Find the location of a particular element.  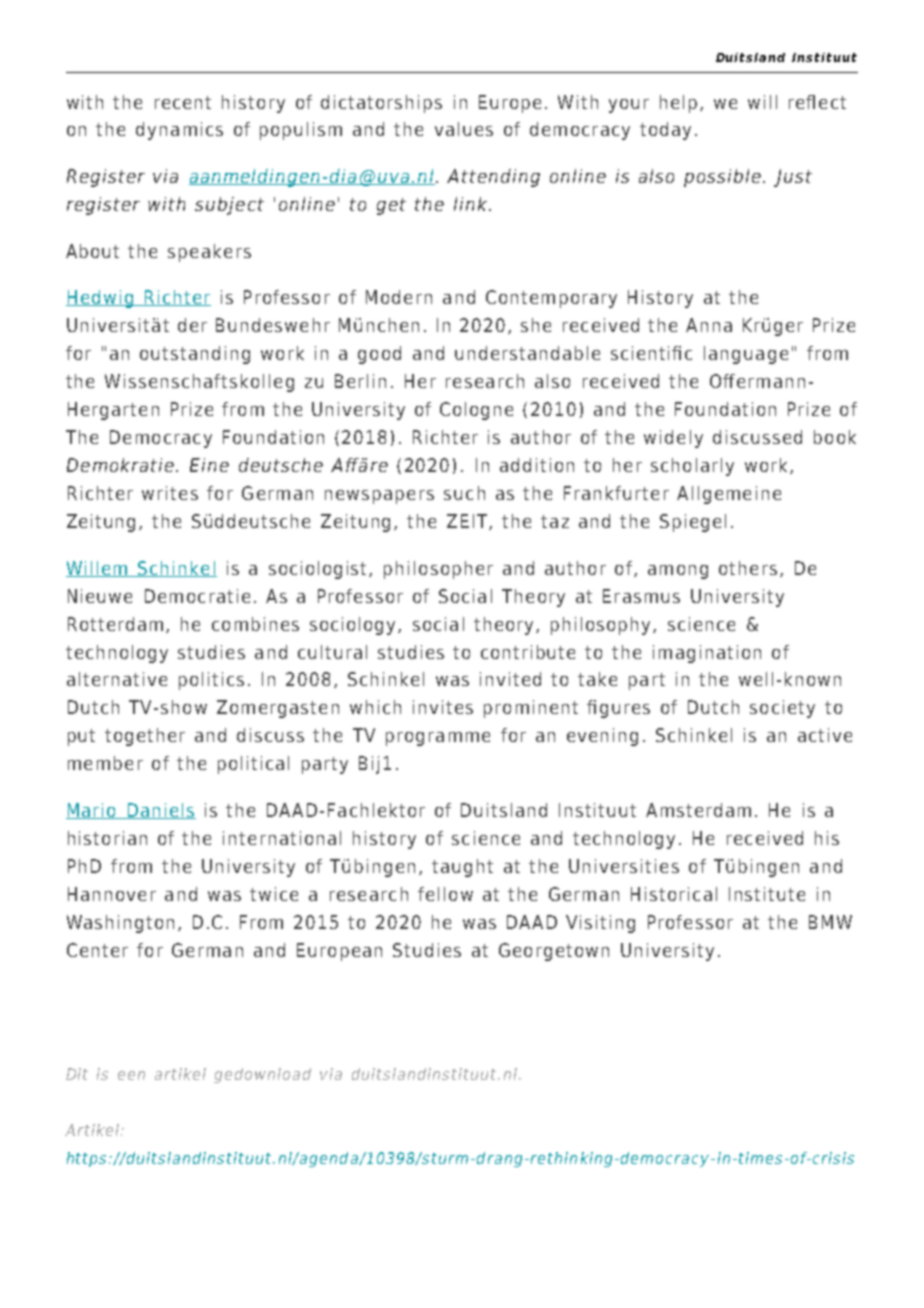

dynamics is located at coordinates (179, 131).
